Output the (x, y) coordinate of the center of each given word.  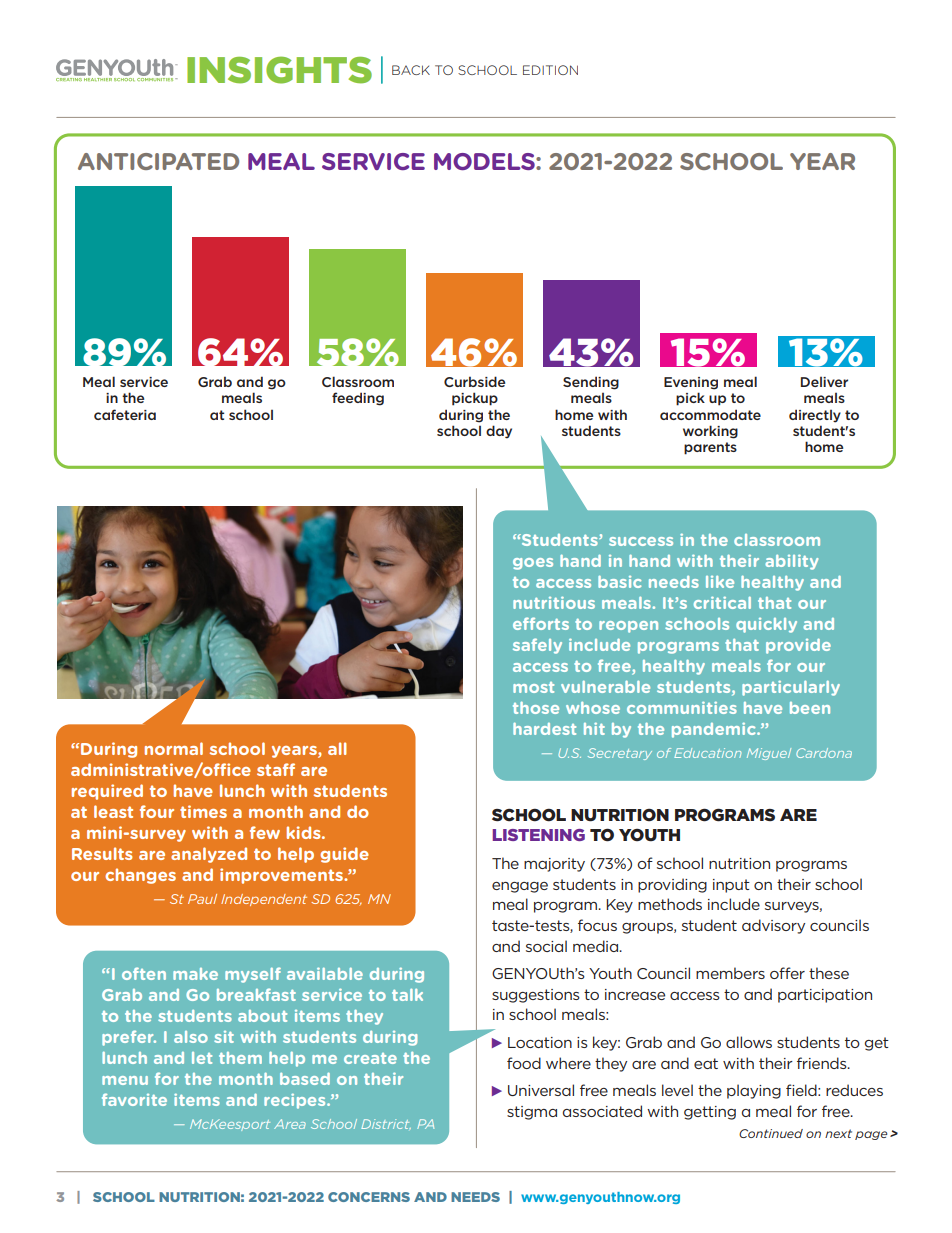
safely (537, 646)
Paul (202, 899)
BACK (411, 70)
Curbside (474, 381)
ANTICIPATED (158, 161)
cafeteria (125, 414)
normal (174, 748)
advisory (773, 926)
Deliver (824, 382)
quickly (766, 625)
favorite (134, 1099)
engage (520, 887)
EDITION (550, 70)
